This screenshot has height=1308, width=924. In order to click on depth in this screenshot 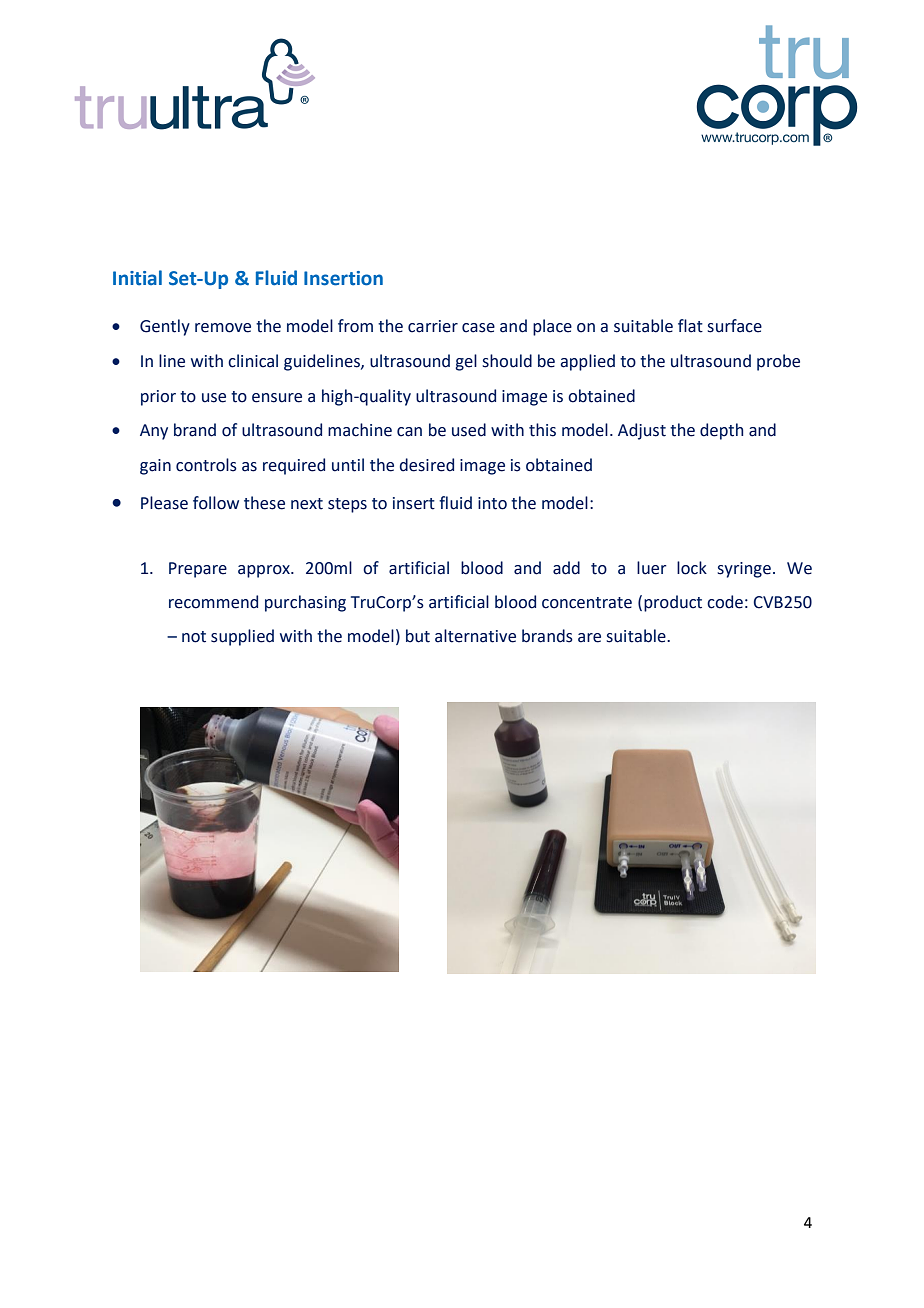, I will do `click(721, 431)`.
